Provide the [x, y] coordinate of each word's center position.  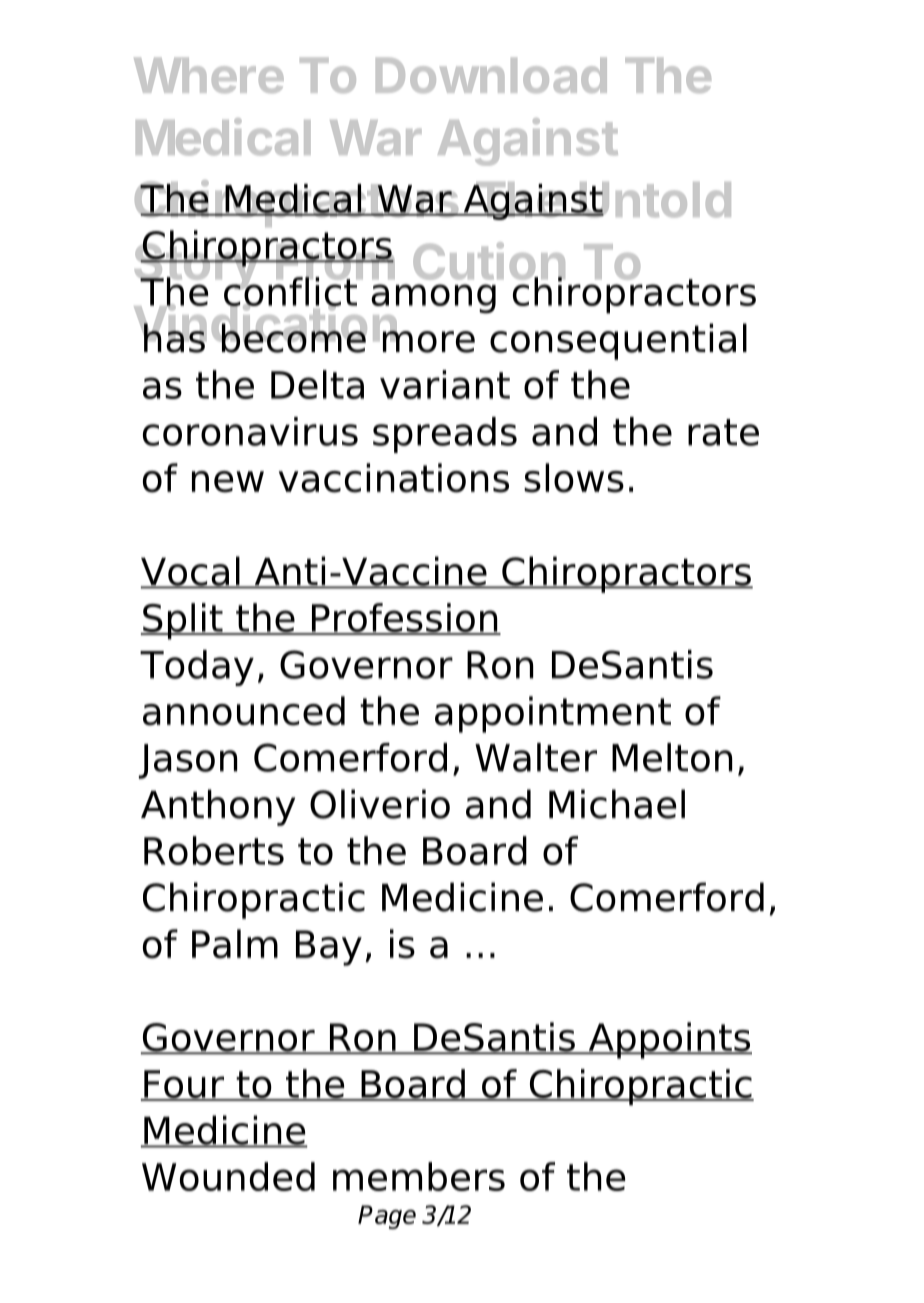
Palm [235, 944]
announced [244, 711]
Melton [672, 757]
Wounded [228, 1176]
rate [723, 432]
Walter [536, 757]
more [429, 340]
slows [574, 478]
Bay [329, 948]
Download [491, 75]
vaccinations [394, 478]
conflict [291, 291]
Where [209, 75]
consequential [618, 341]
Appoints [669, 1040]
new [228, 482]
